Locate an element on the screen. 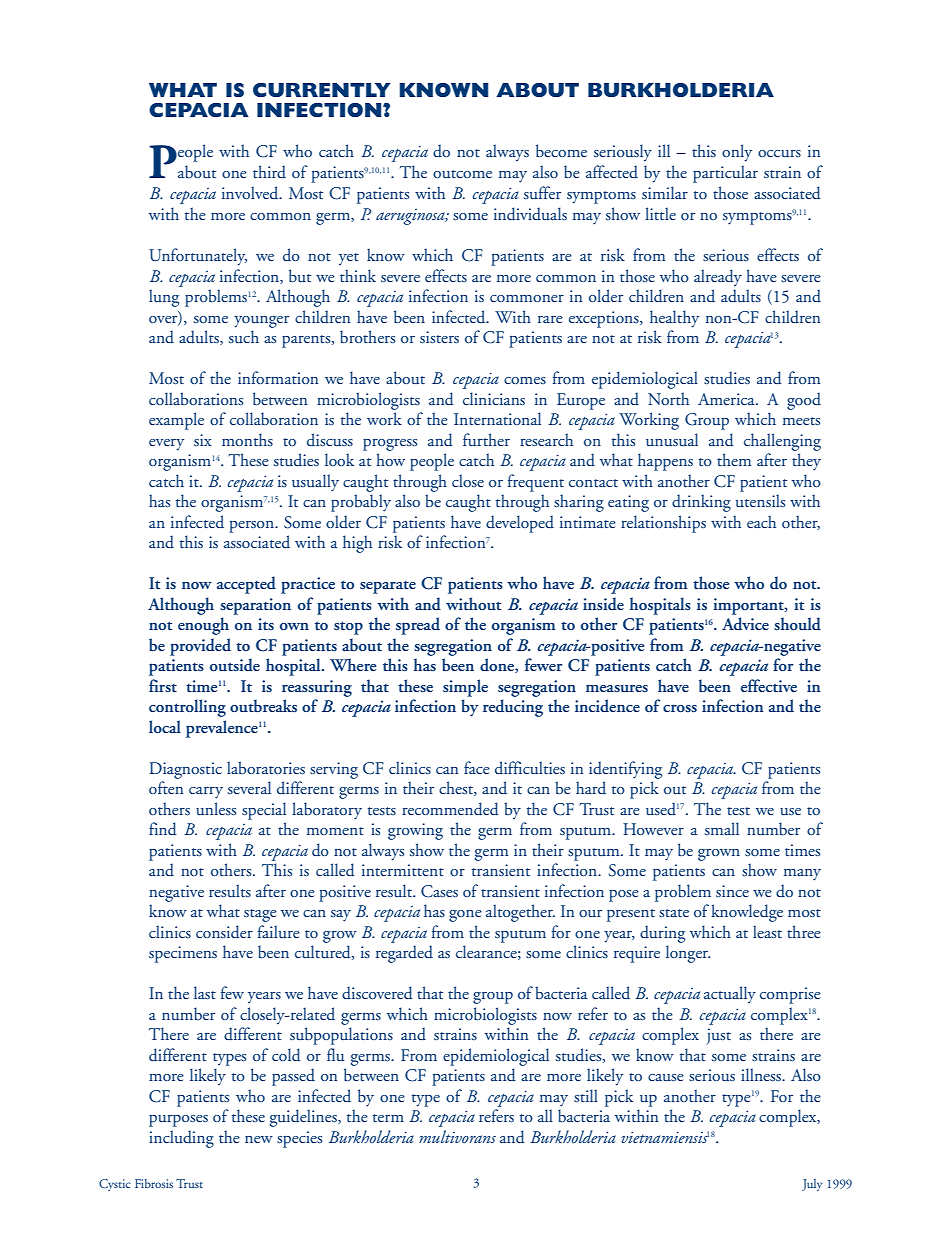  including is located at coordinates (181, 1139).
